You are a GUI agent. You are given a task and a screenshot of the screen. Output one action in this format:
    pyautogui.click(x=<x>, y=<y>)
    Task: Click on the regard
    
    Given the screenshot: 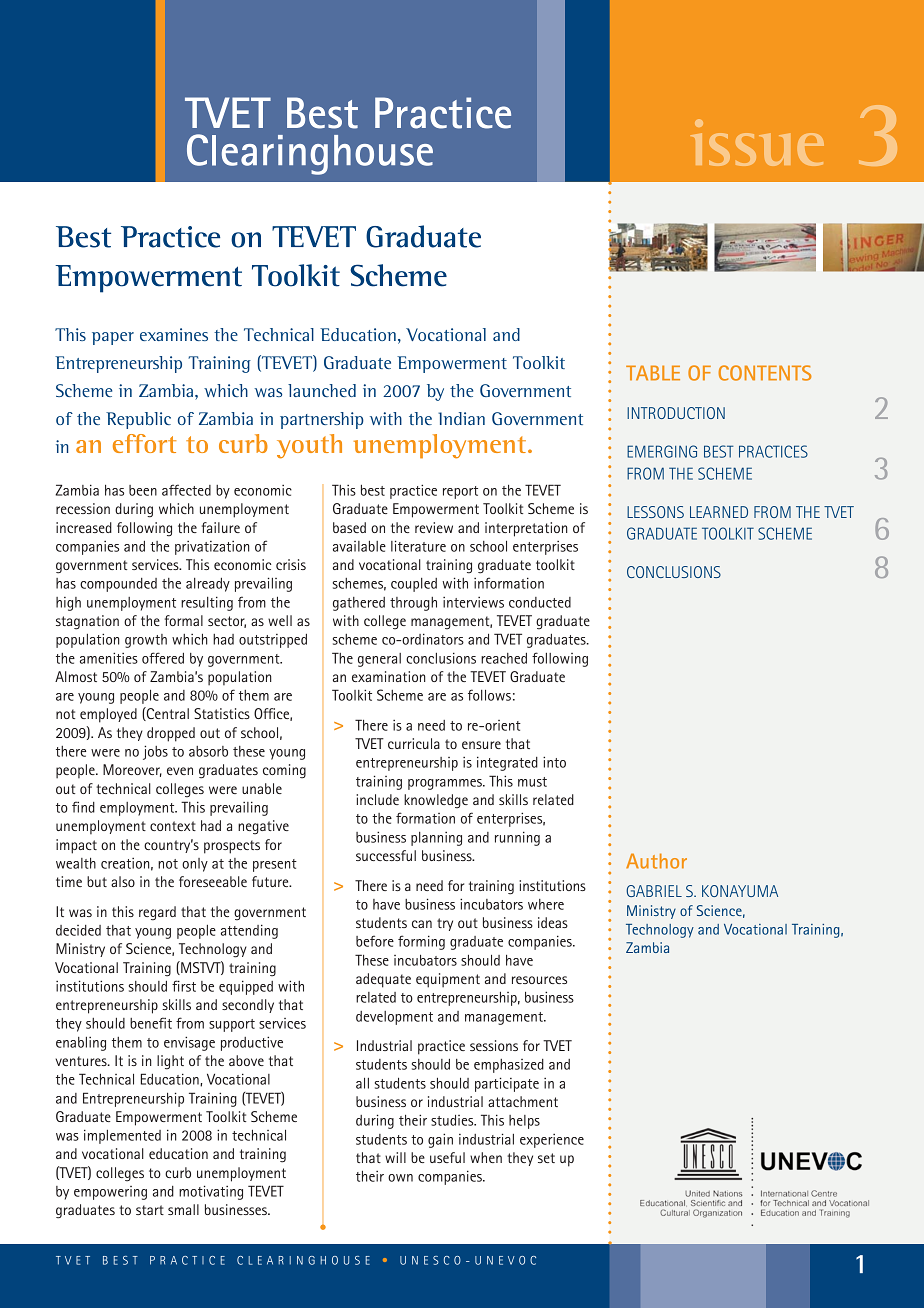 What is the action you would take?
    pyautogui.click(x=157, y=913)
